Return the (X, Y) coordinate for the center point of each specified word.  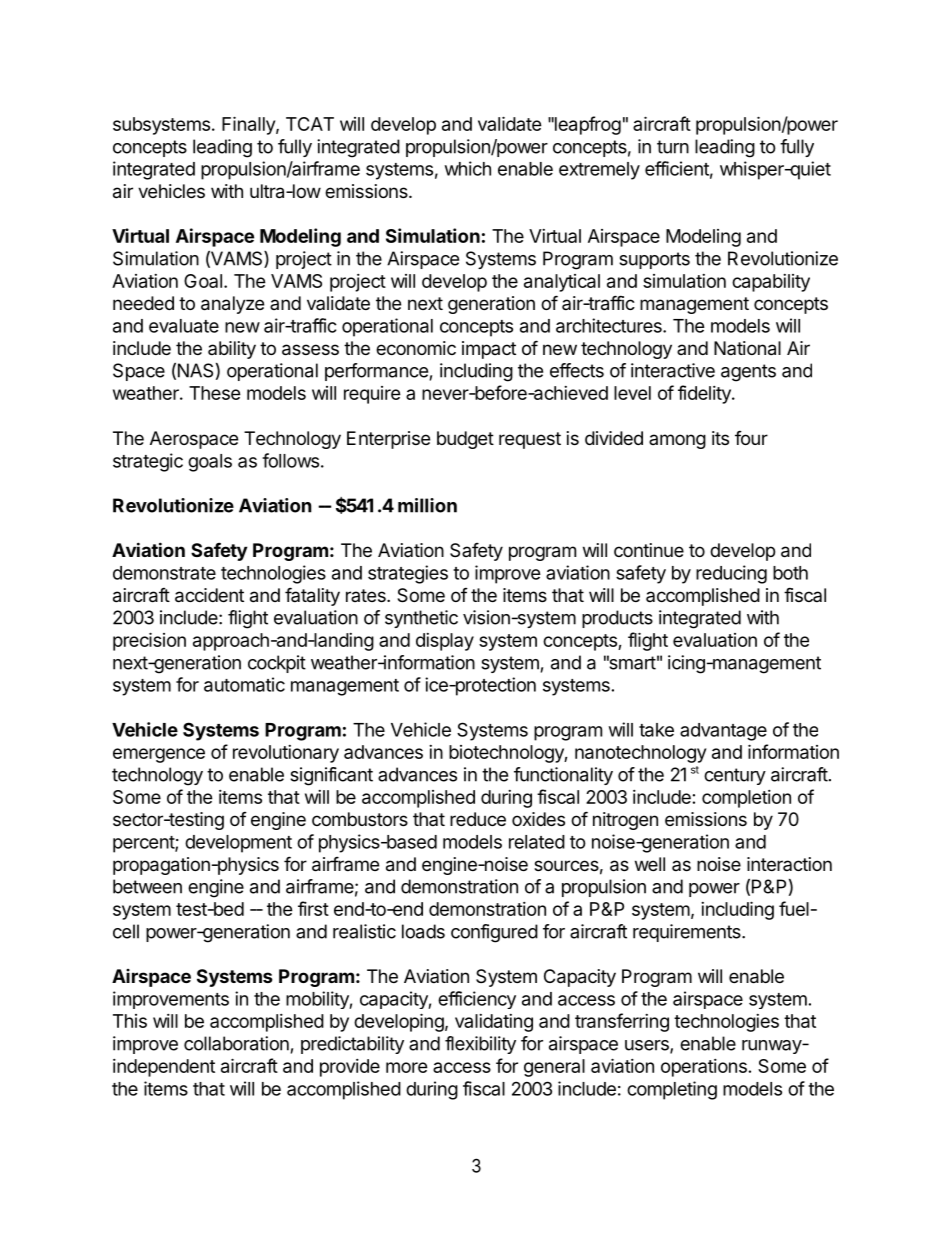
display (445, 642)
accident (209, 595)
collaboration (236, 1043)
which (468, 168)
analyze (232, 305)
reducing (731, 574)
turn (673, 147)
